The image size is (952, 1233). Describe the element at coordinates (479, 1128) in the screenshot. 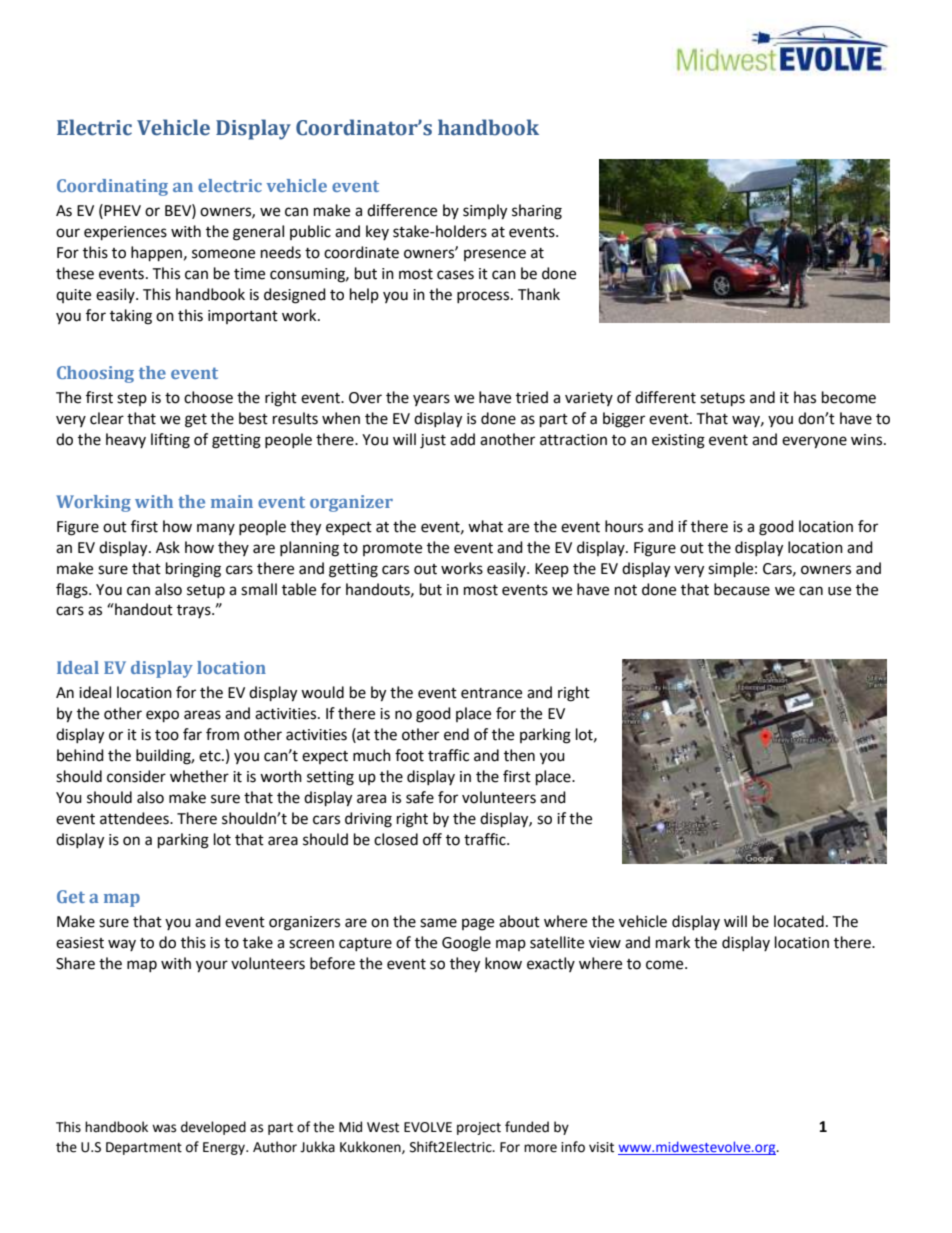

I see `project` at that location.
